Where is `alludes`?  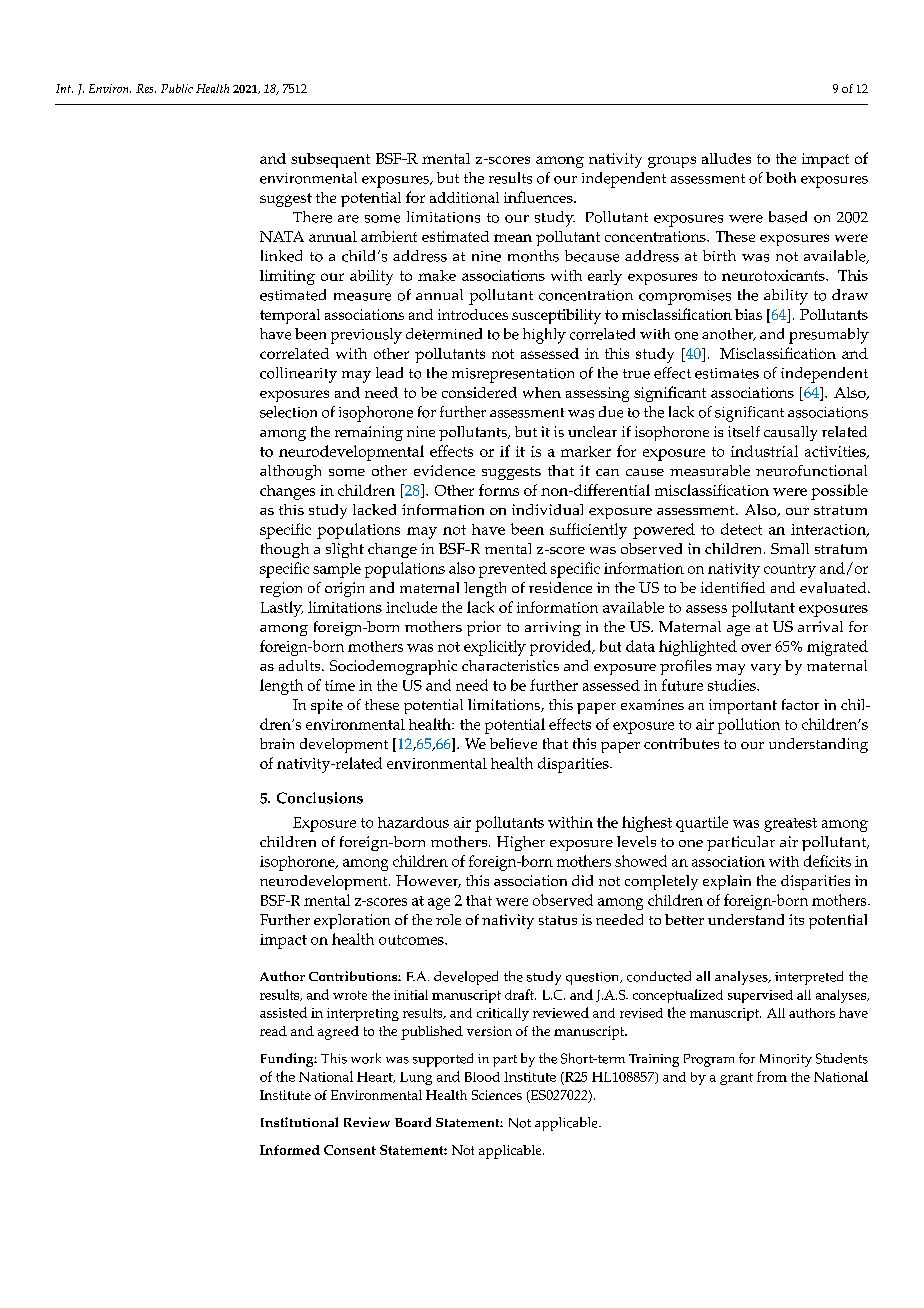
alludes is located at coordinates (726, 158).
